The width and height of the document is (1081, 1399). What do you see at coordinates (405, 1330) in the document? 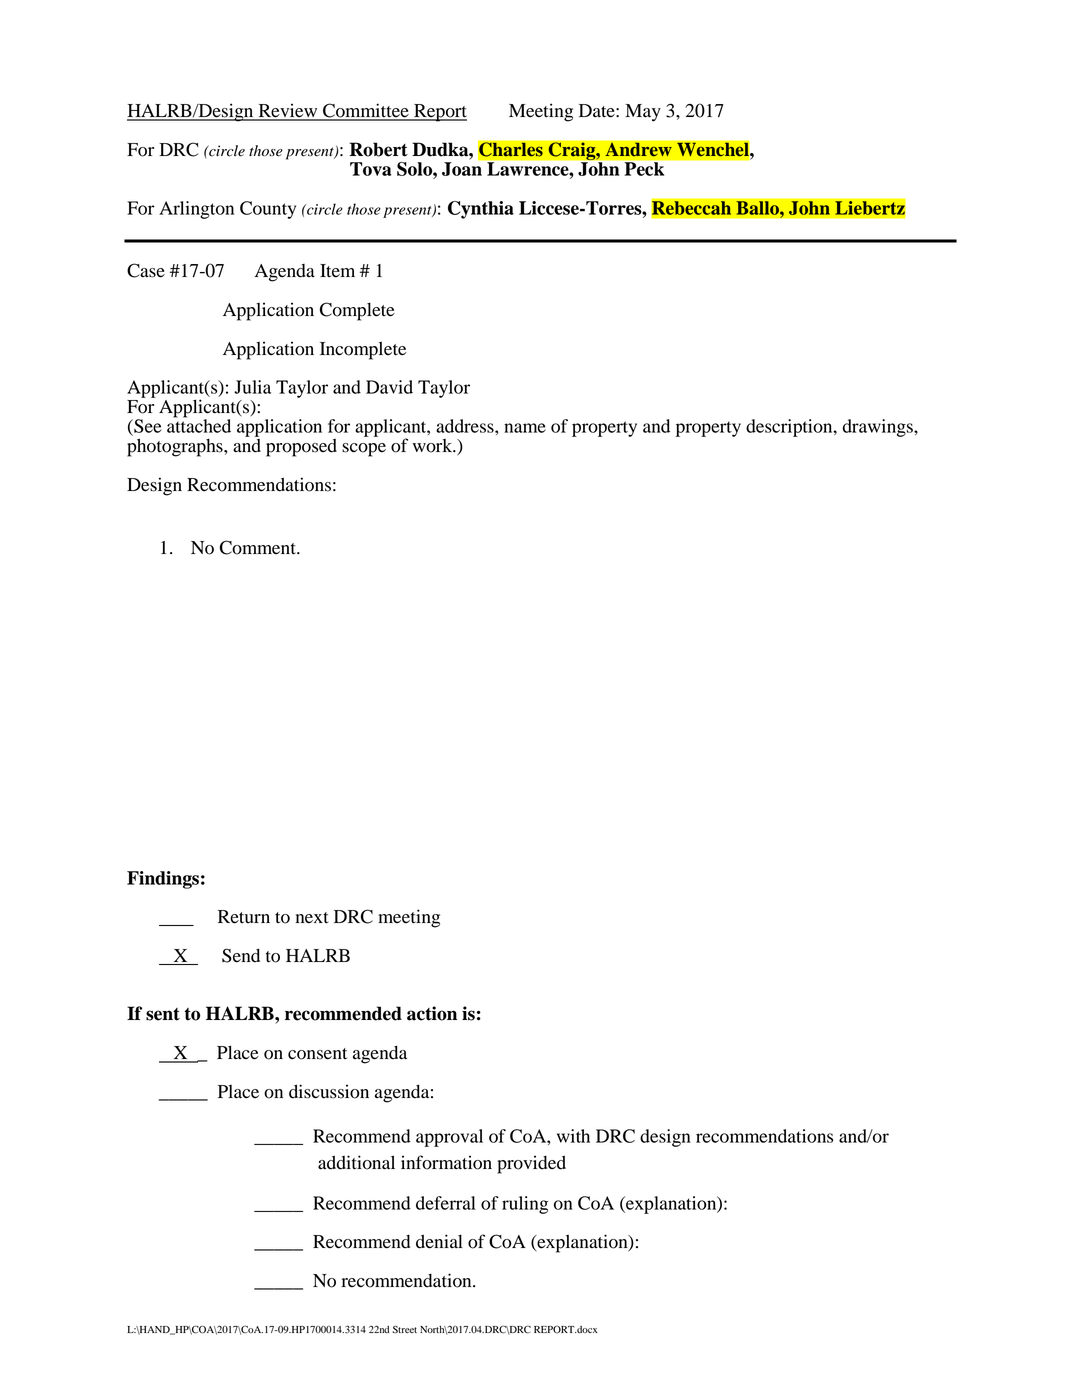
I see `Street` at bounding box center [405, 1330].
